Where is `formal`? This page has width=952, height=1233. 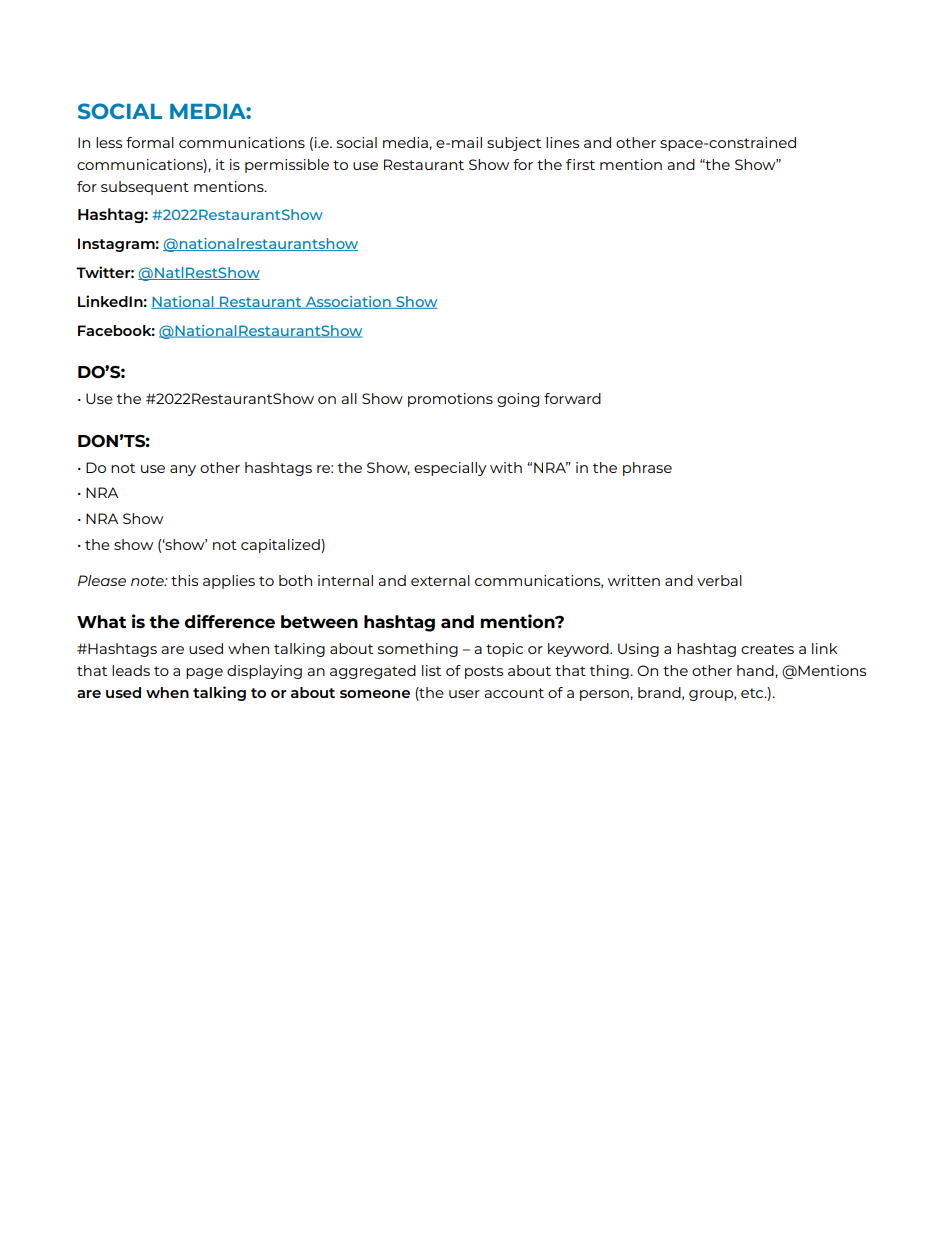
formal is located at coordinates (150, 142).
